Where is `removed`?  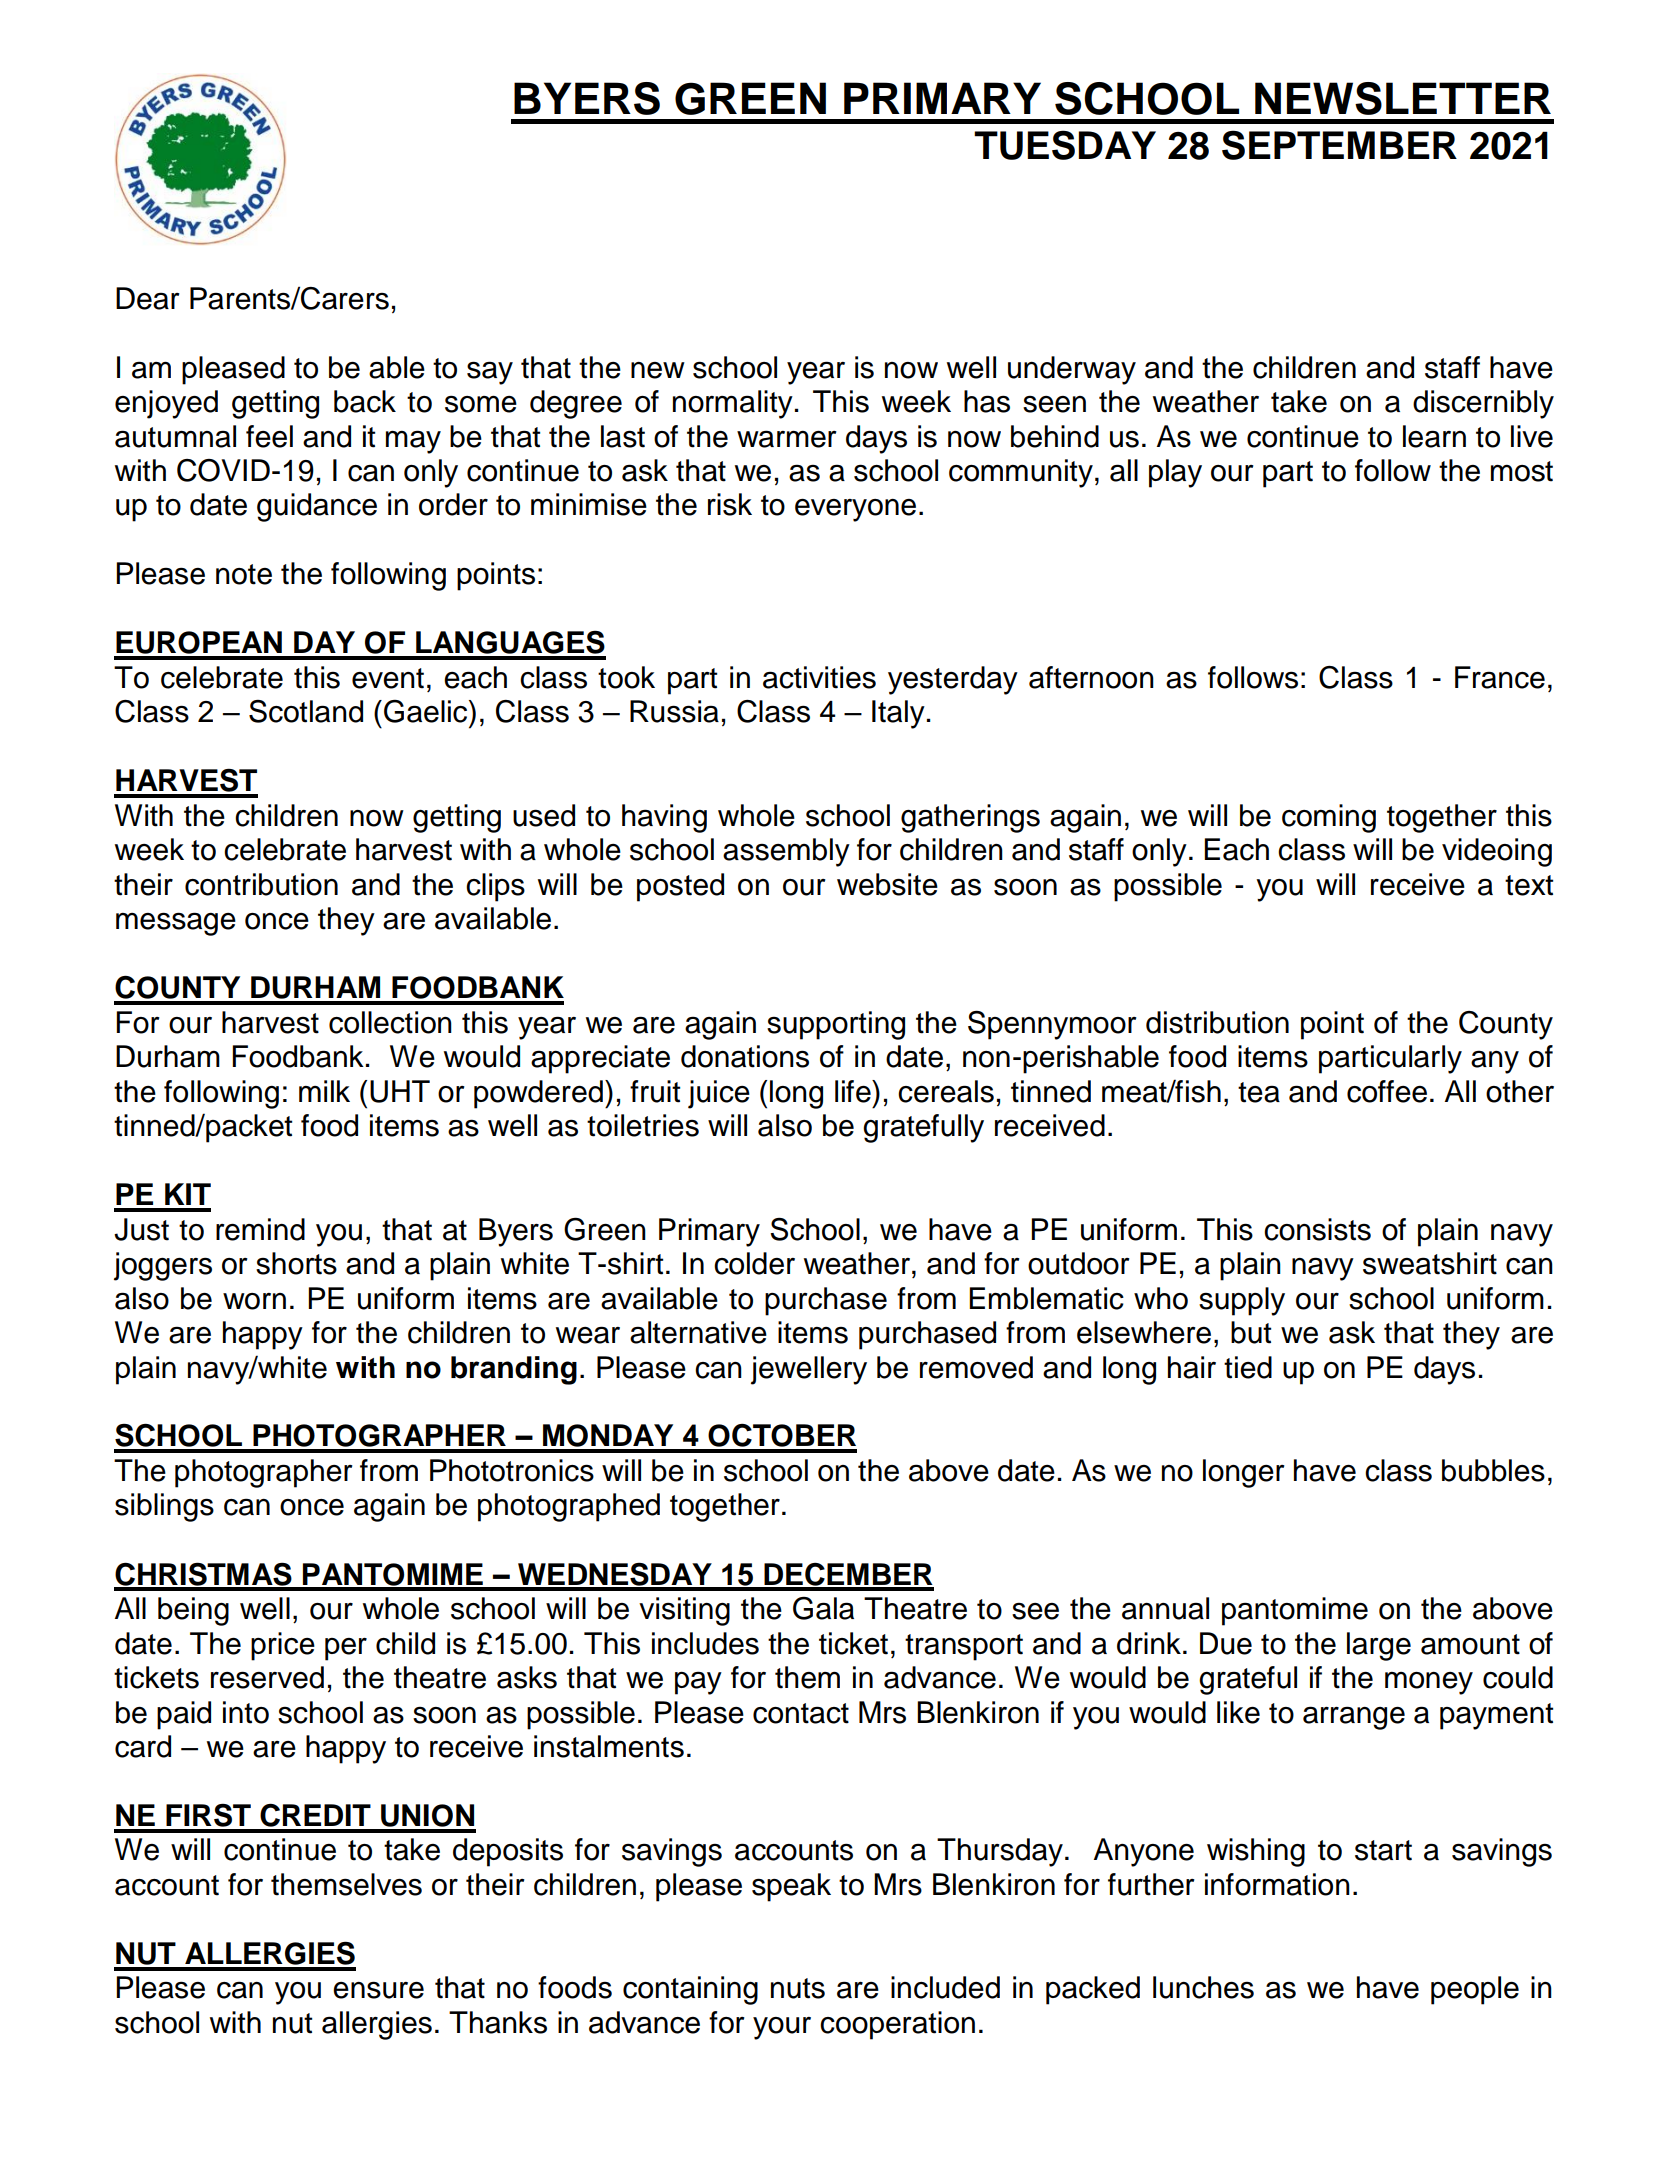 removed is located at coordinates (976, 1367).
